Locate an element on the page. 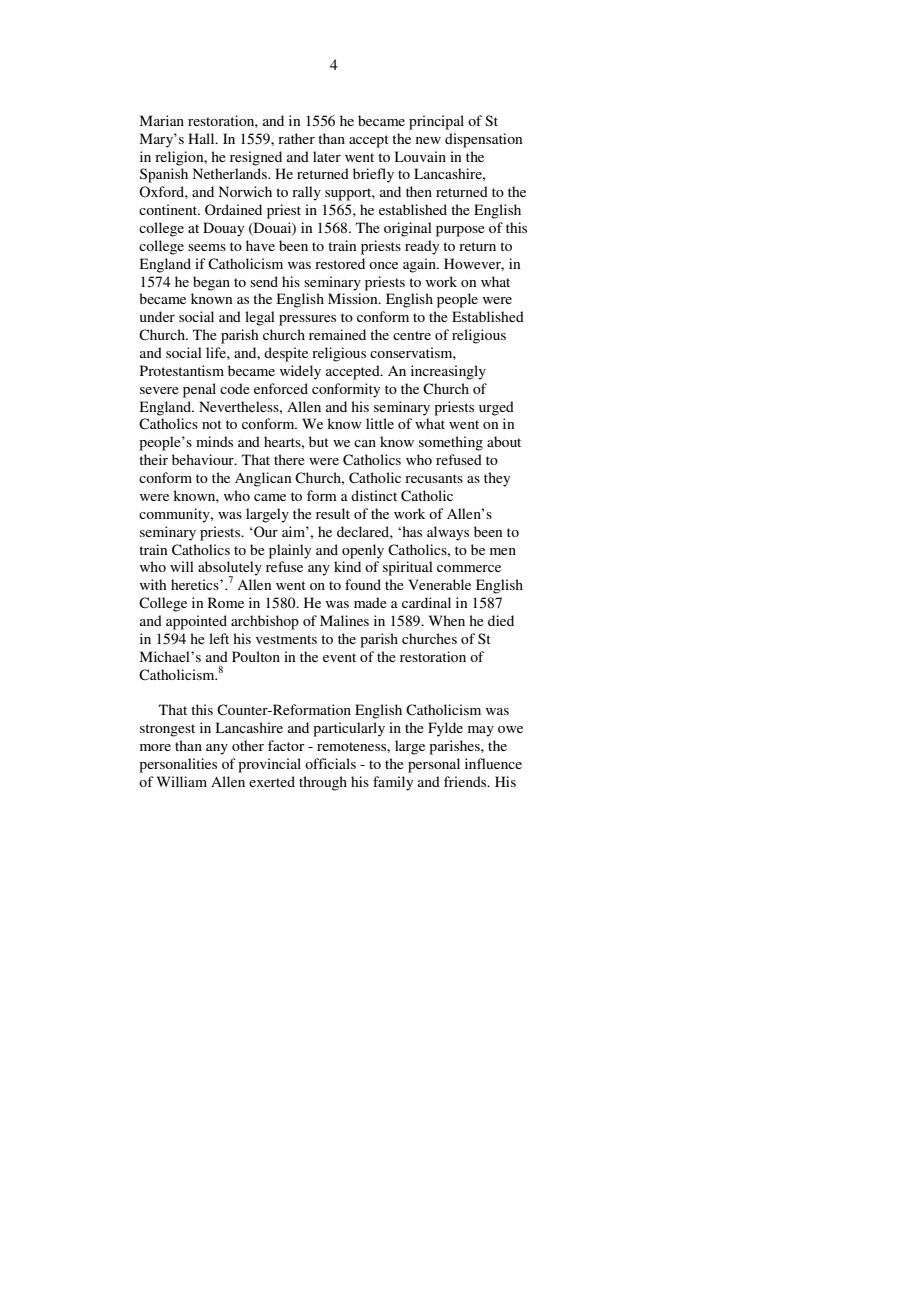  but is located at coordinates (319, 441).
